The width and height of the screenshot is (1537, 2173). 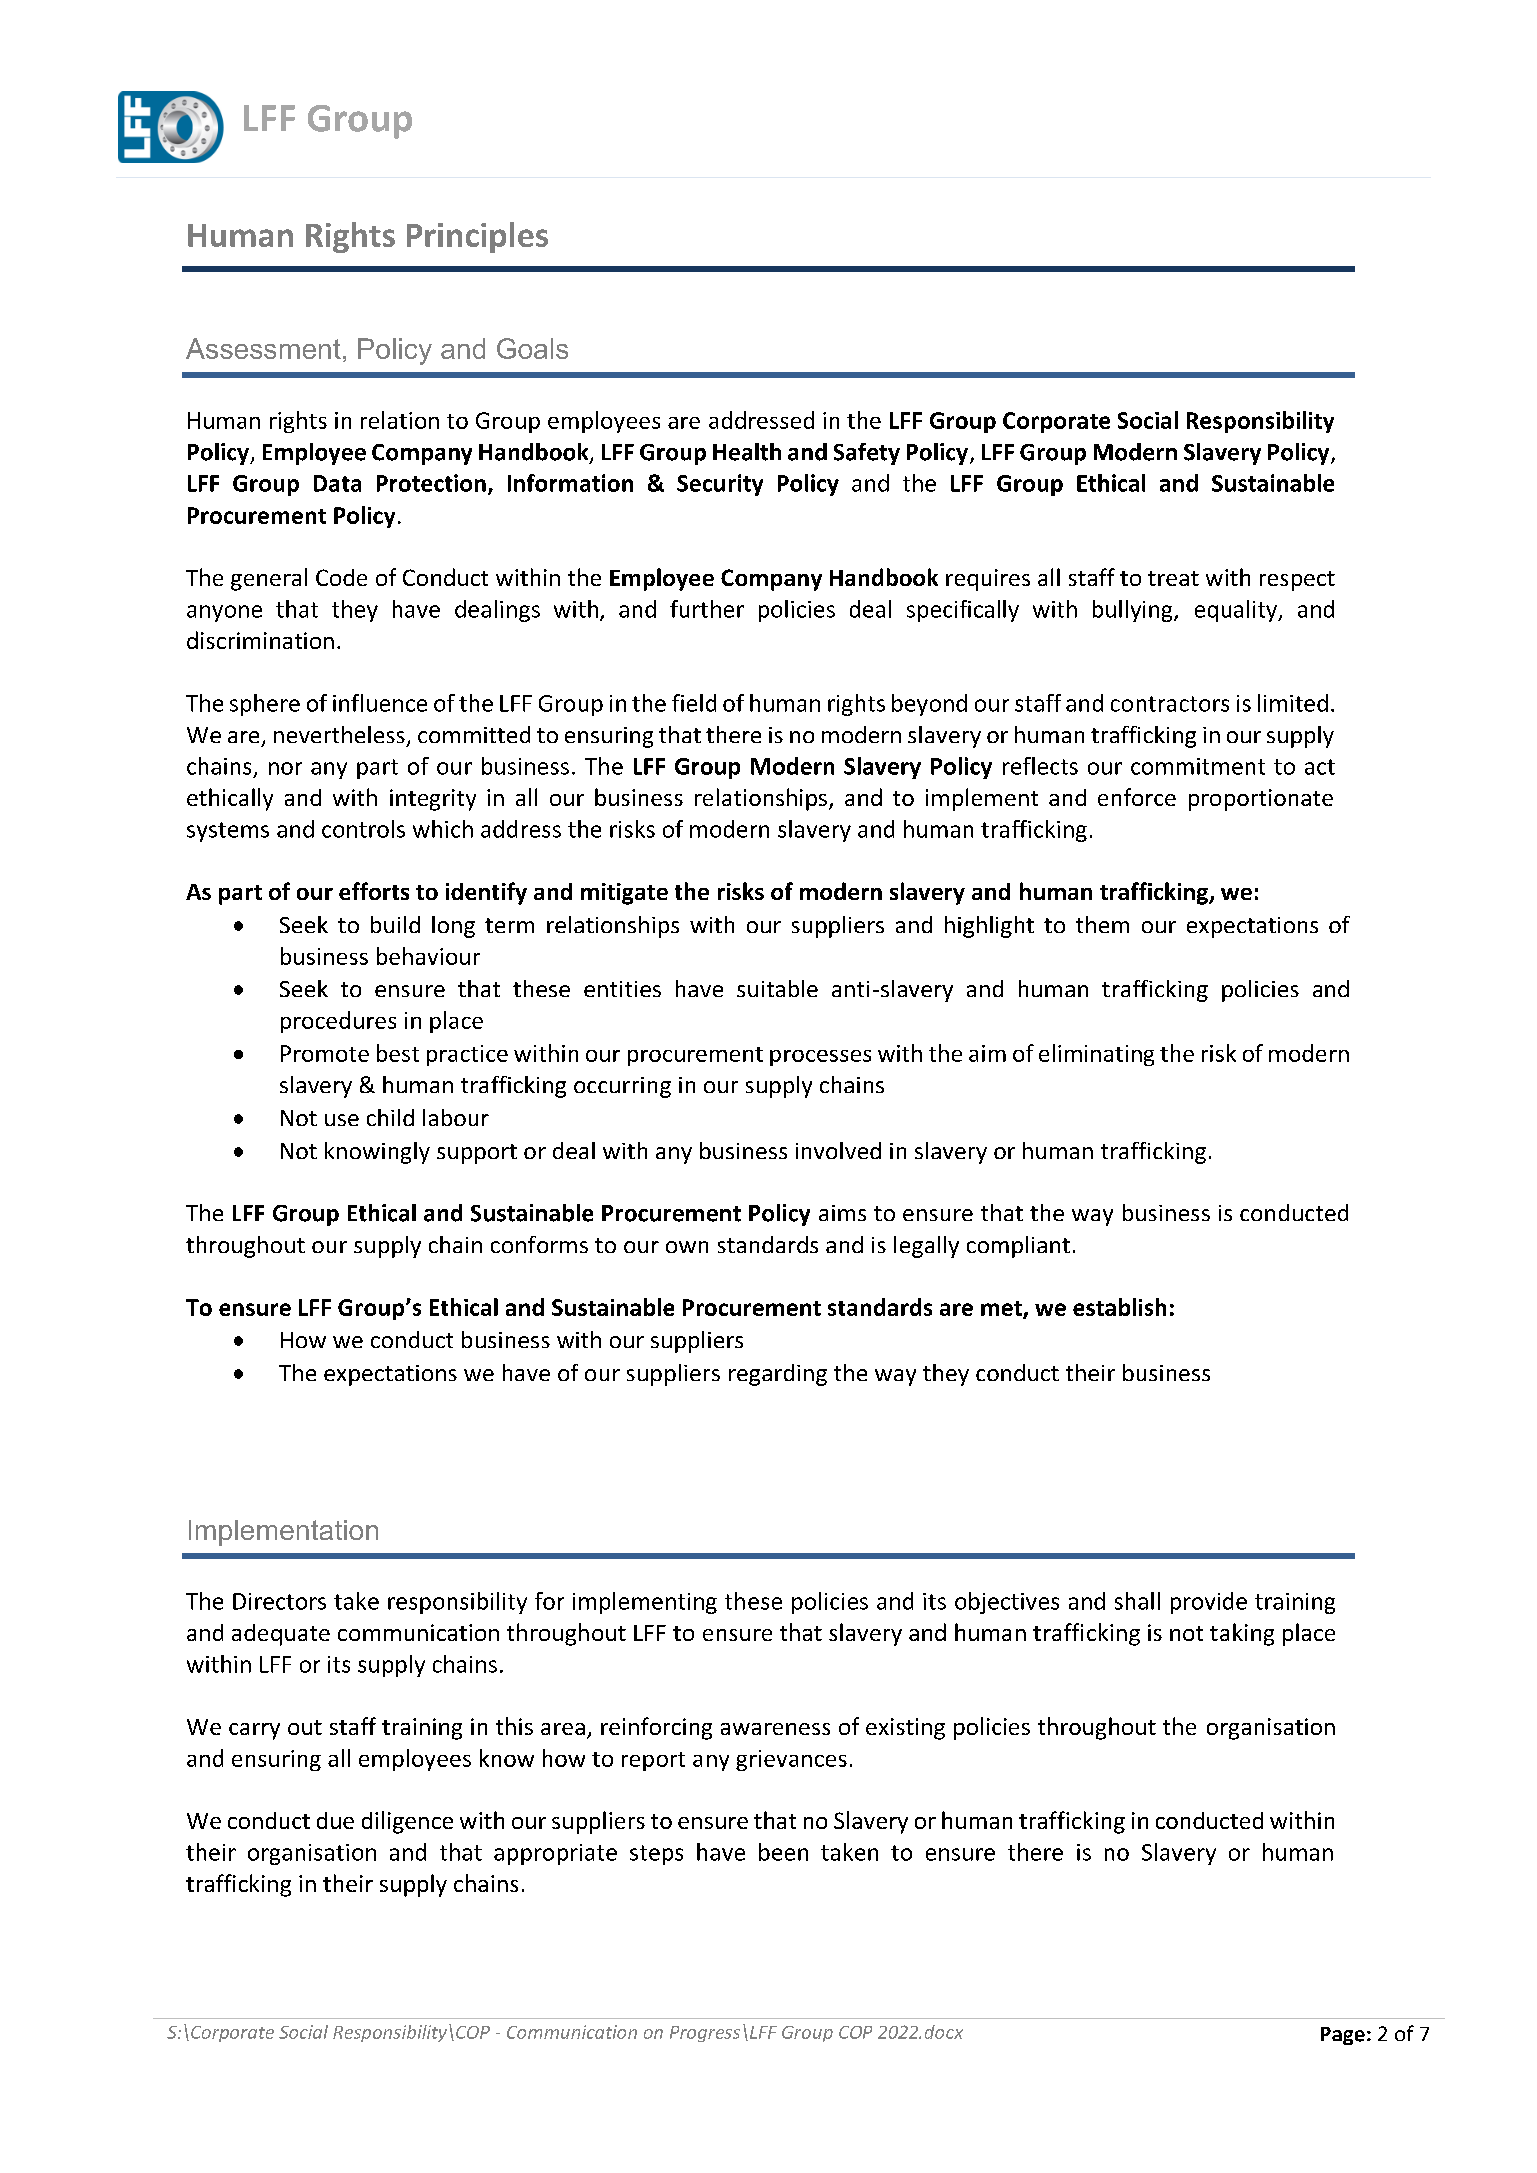 What do you see at coordinates (783, 1852) in the screenshot?
I see `been` at bounding box center [783, 1852].
